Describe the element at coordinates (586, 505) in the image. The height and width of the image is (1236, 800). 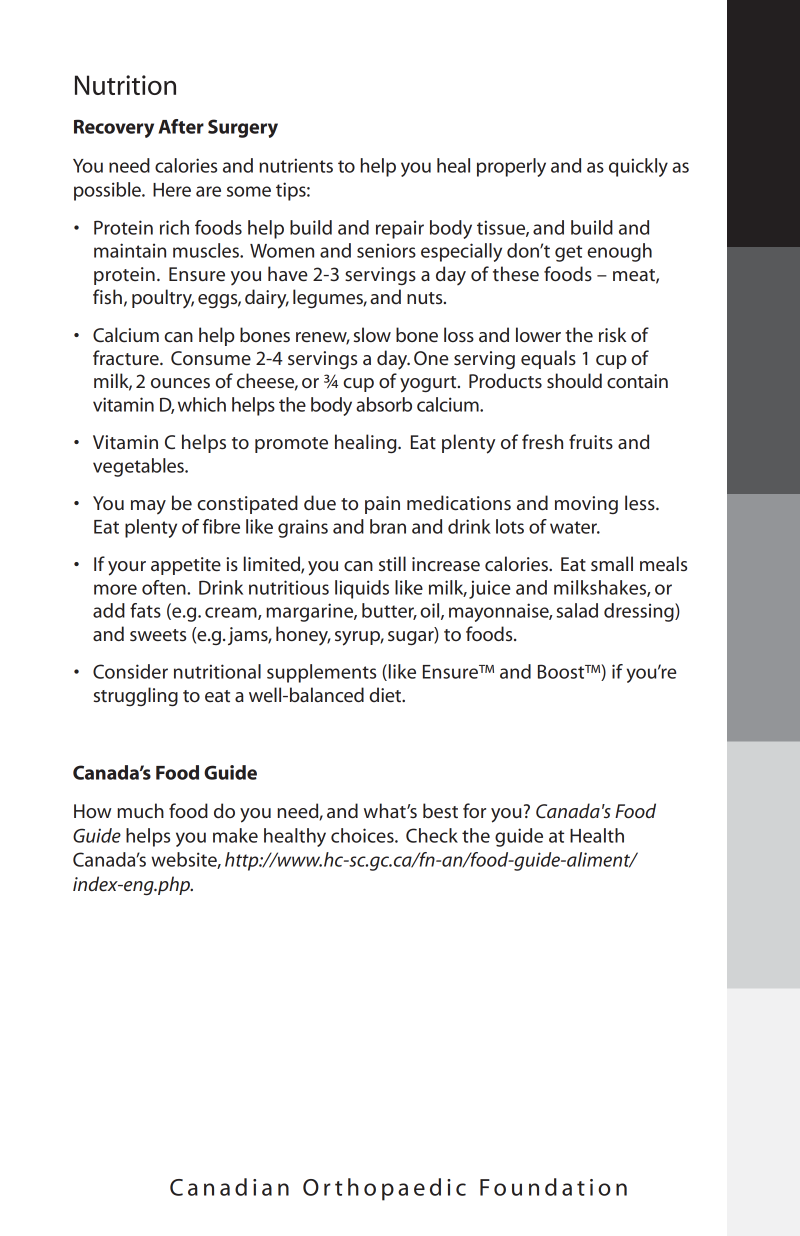
I see `moving` at that location.
